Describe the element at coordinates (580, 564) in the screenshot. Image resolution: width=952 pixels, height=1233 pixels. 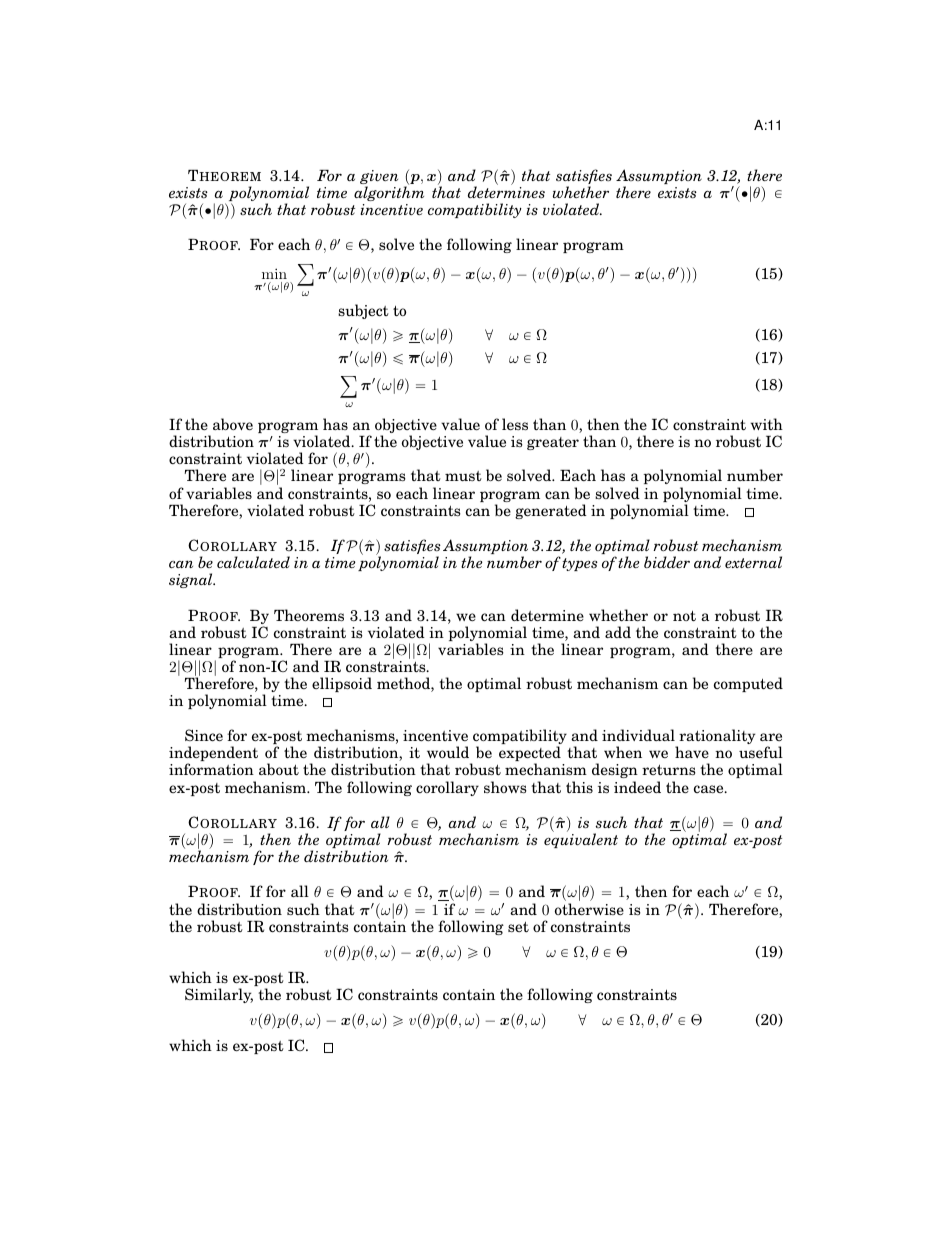
I see `types` at that location.
